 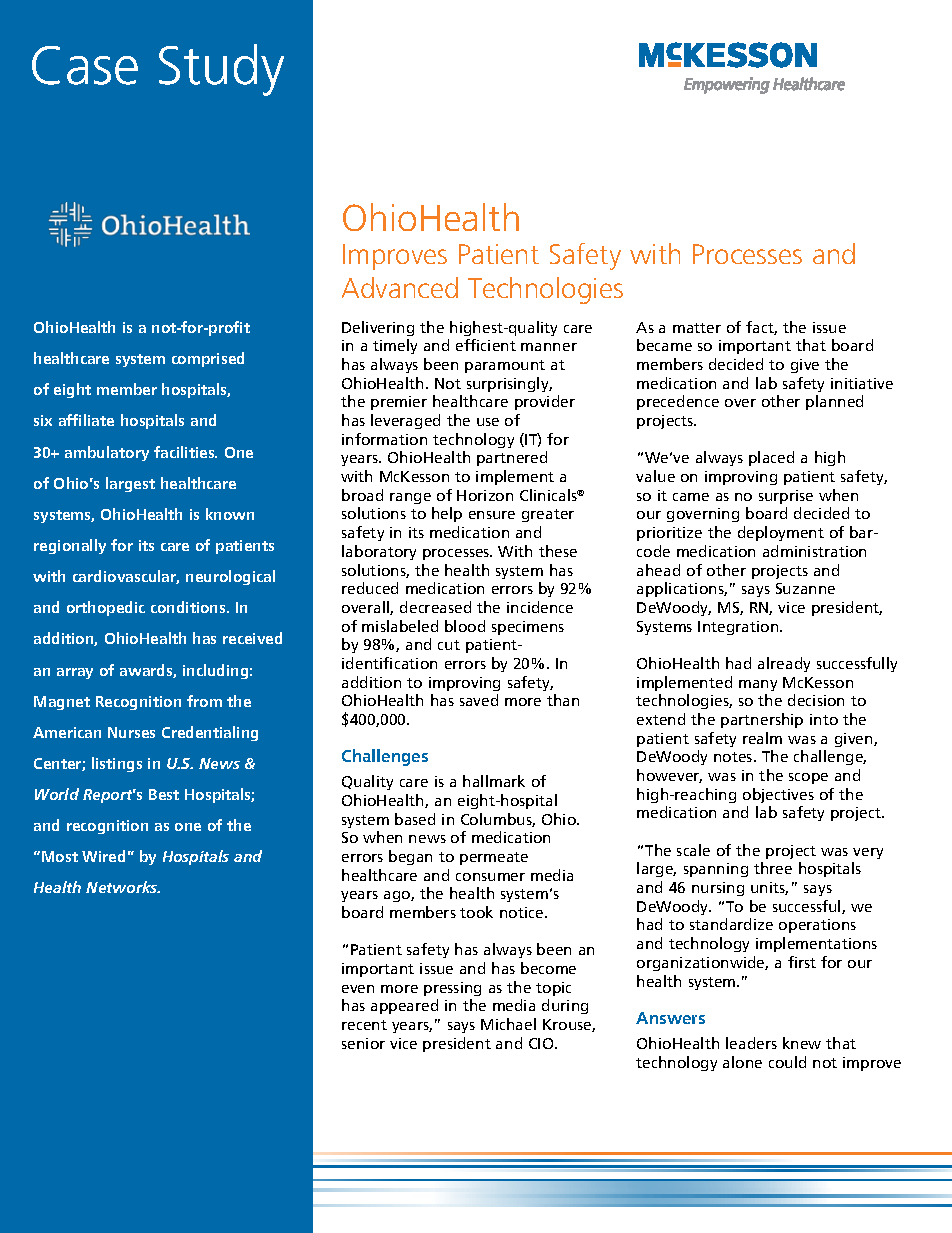 I want to click on decreased, so click(x=435, y=607).
